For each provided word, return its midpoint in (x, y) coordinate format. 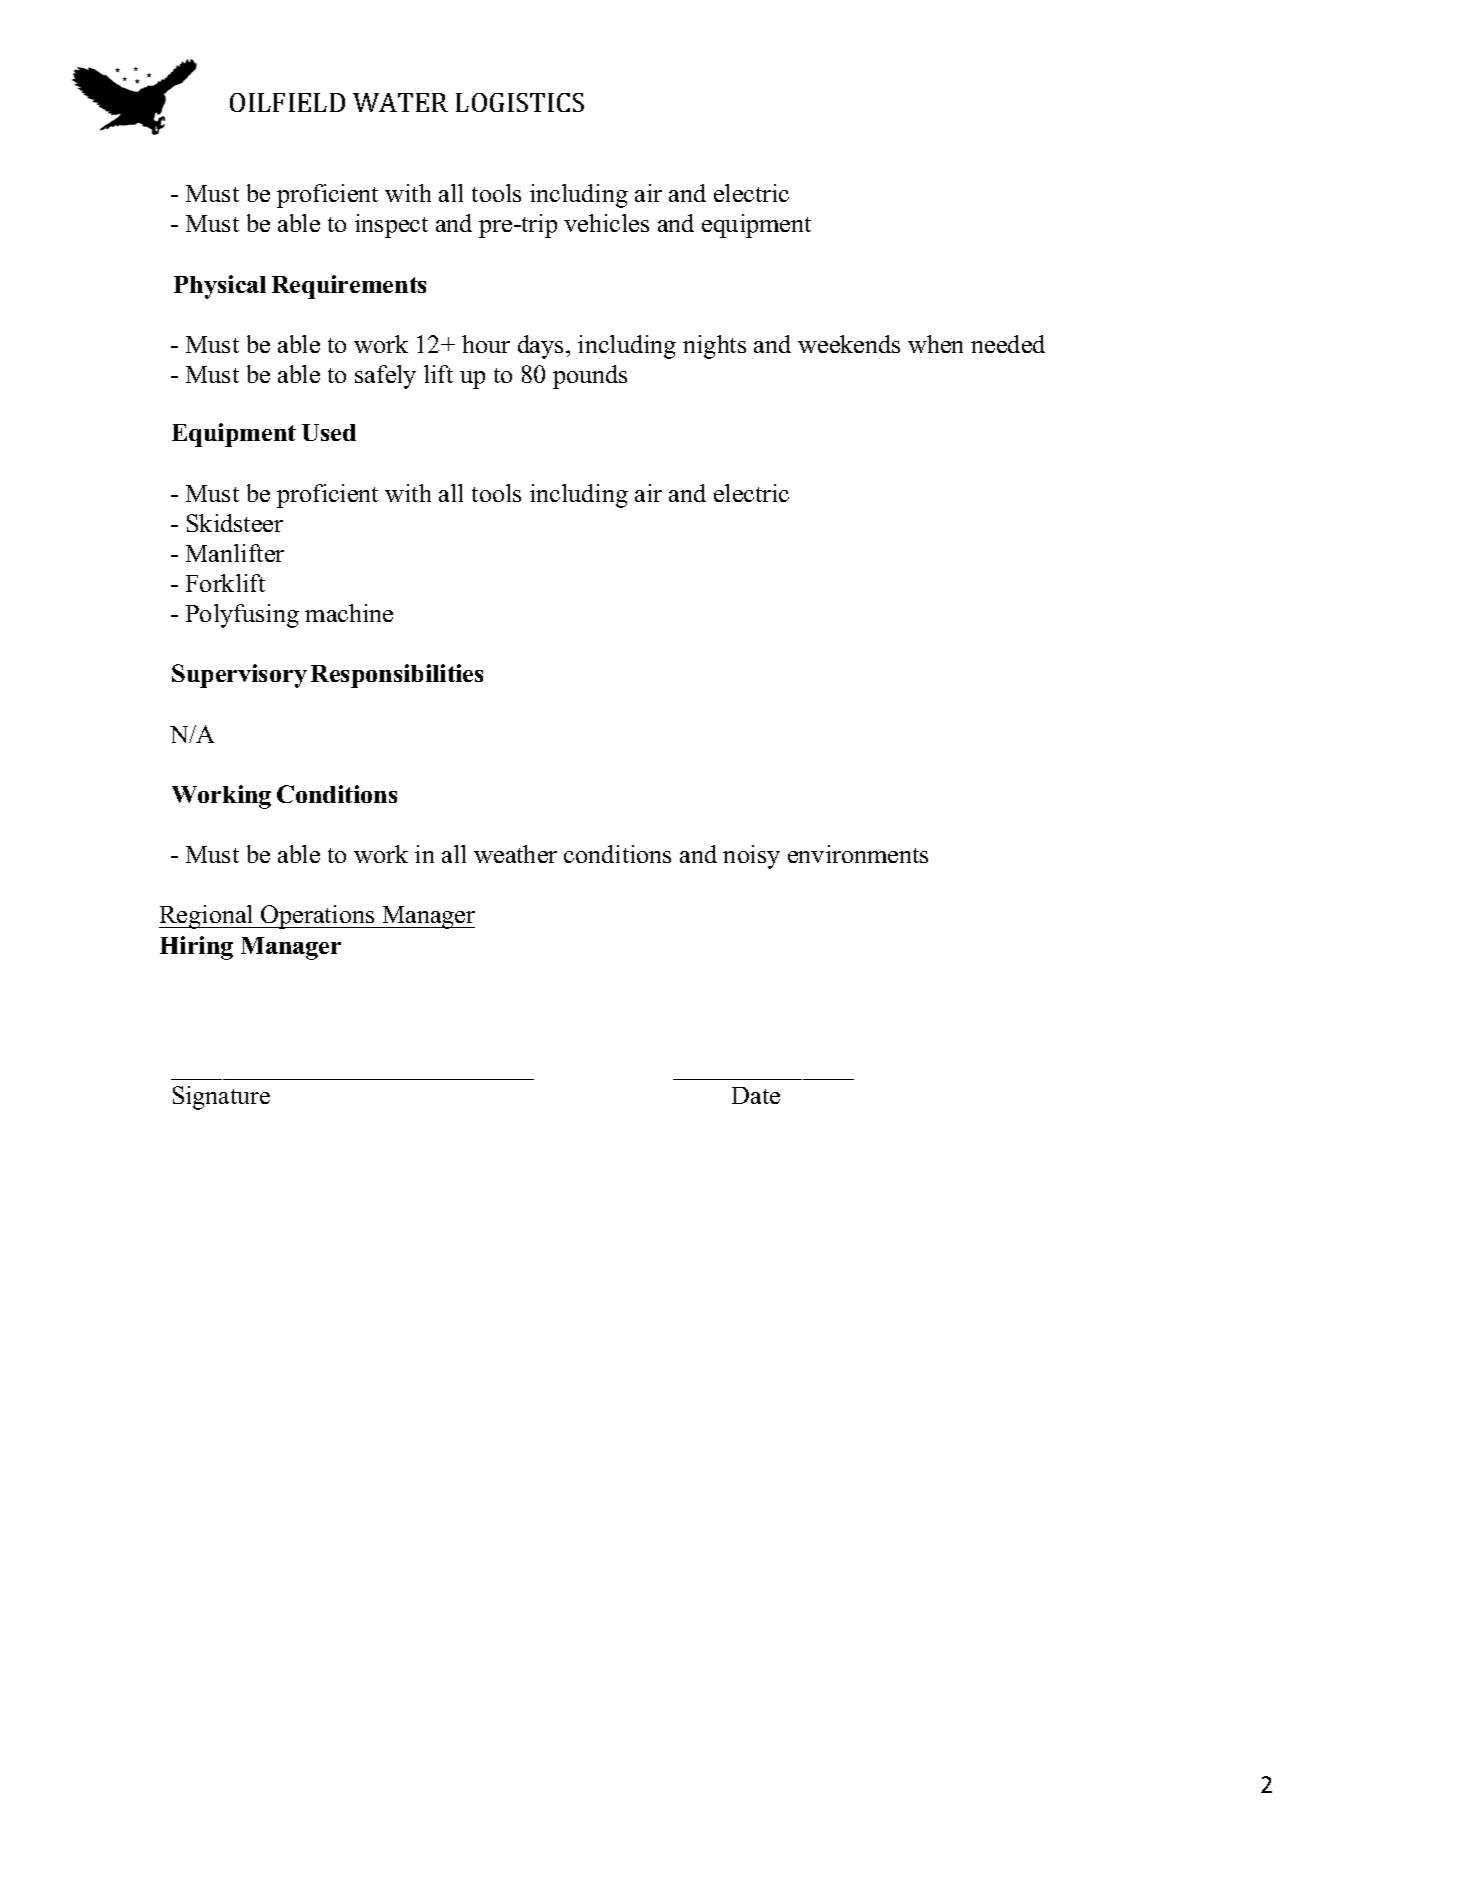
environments (858, 854)
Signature (221, 1098)
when (935, 344)
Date (756, 1095)
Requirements (349, 287)
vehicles (606, 223)
